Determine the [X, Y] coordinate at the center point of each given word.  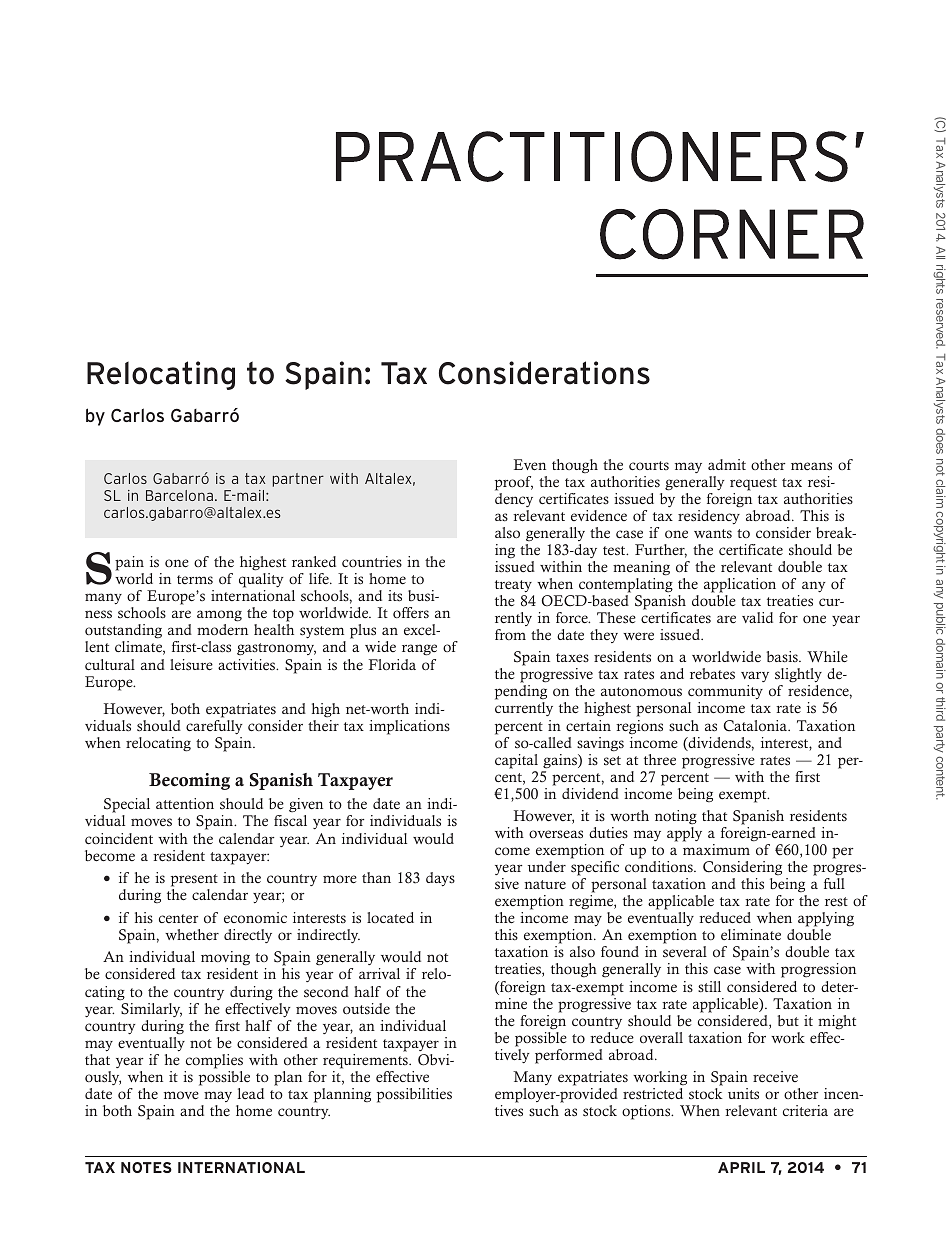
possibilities [414, 1095]
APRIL [741, 1167]
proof [514, 483]
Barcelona [179, 495]
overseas [556, 834]
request [753, 484]
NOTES [146, 1167]
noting [676, 817]
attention [185, 803]
